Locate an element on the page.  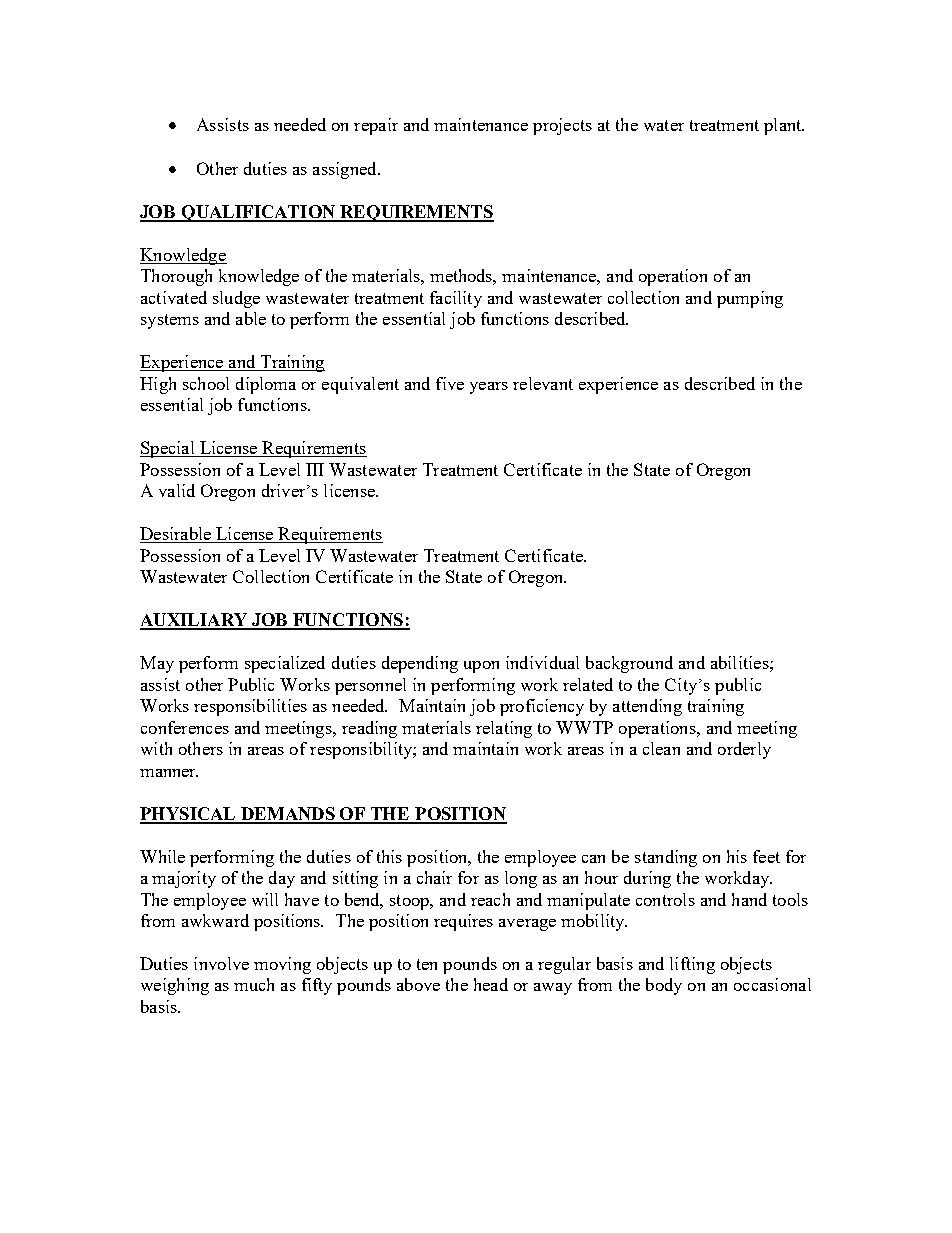
projects is located at coordinates (562, 126).
